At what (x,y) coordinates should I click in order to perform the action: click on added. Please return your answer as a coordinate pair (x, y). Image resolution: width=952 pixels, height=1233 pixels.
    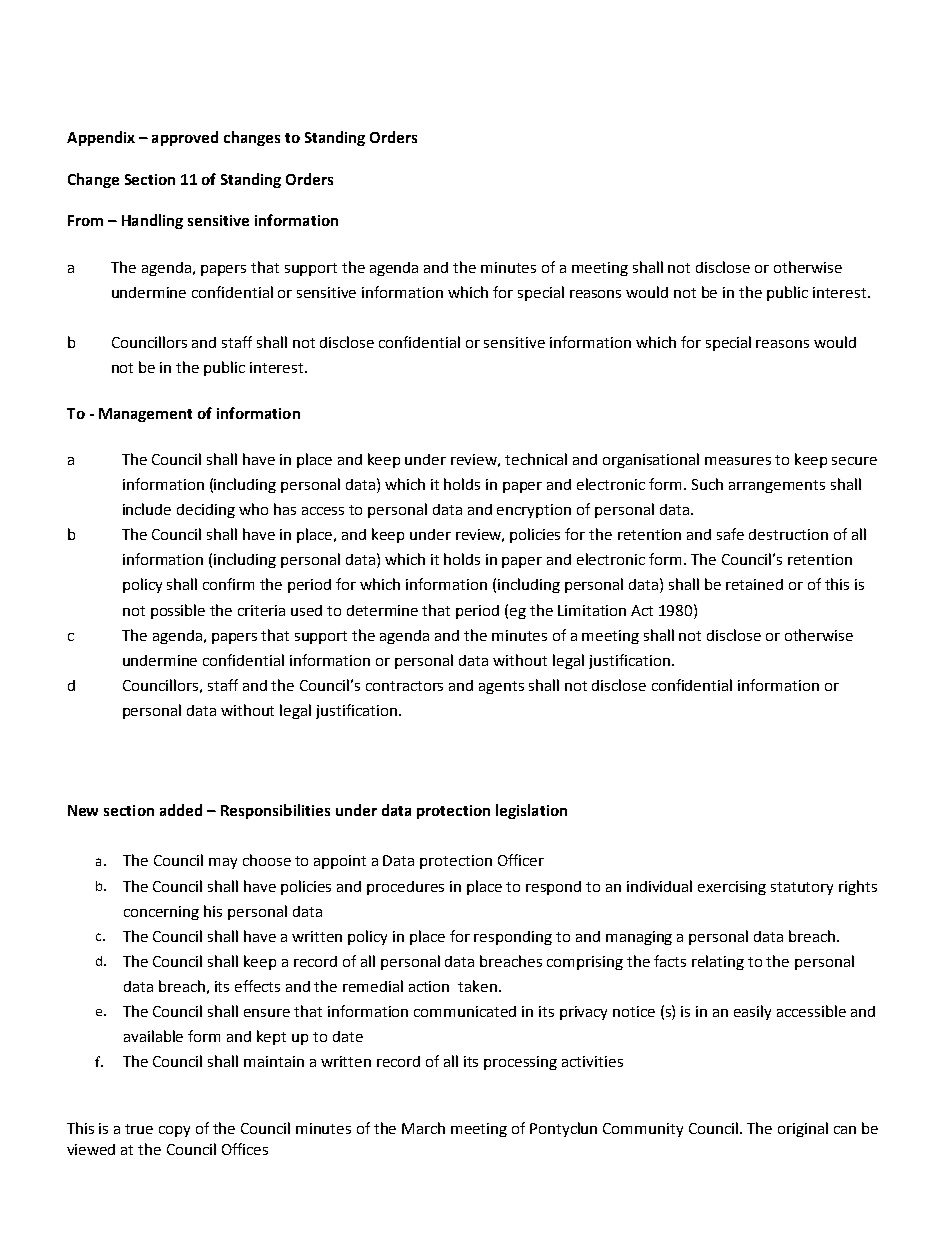
    Looking at the image, I should click on (181, 810).
